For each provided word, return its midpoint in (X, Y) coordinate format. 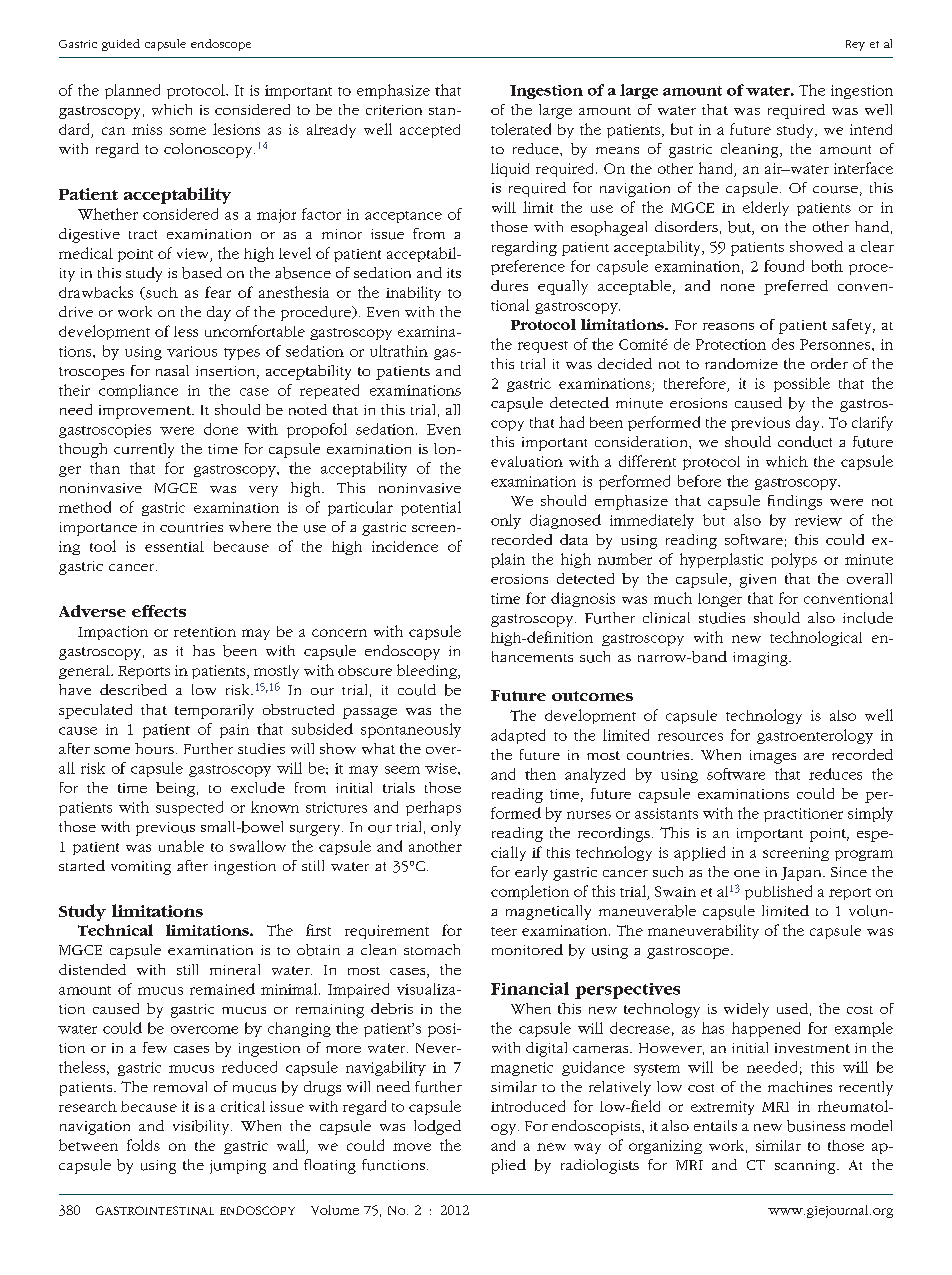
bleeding (428, 671)
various (192, 351)
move (412, 1147)
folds (143, 1145)
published (778, 892)
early (531, 873)
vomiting (141, 868)
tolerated (521, 129)
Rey (855, 45)
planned (132, 91)
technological (816, 638)
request (543, 347)
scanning (806, 1167)
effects (159, 611)
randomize (741, 363)
